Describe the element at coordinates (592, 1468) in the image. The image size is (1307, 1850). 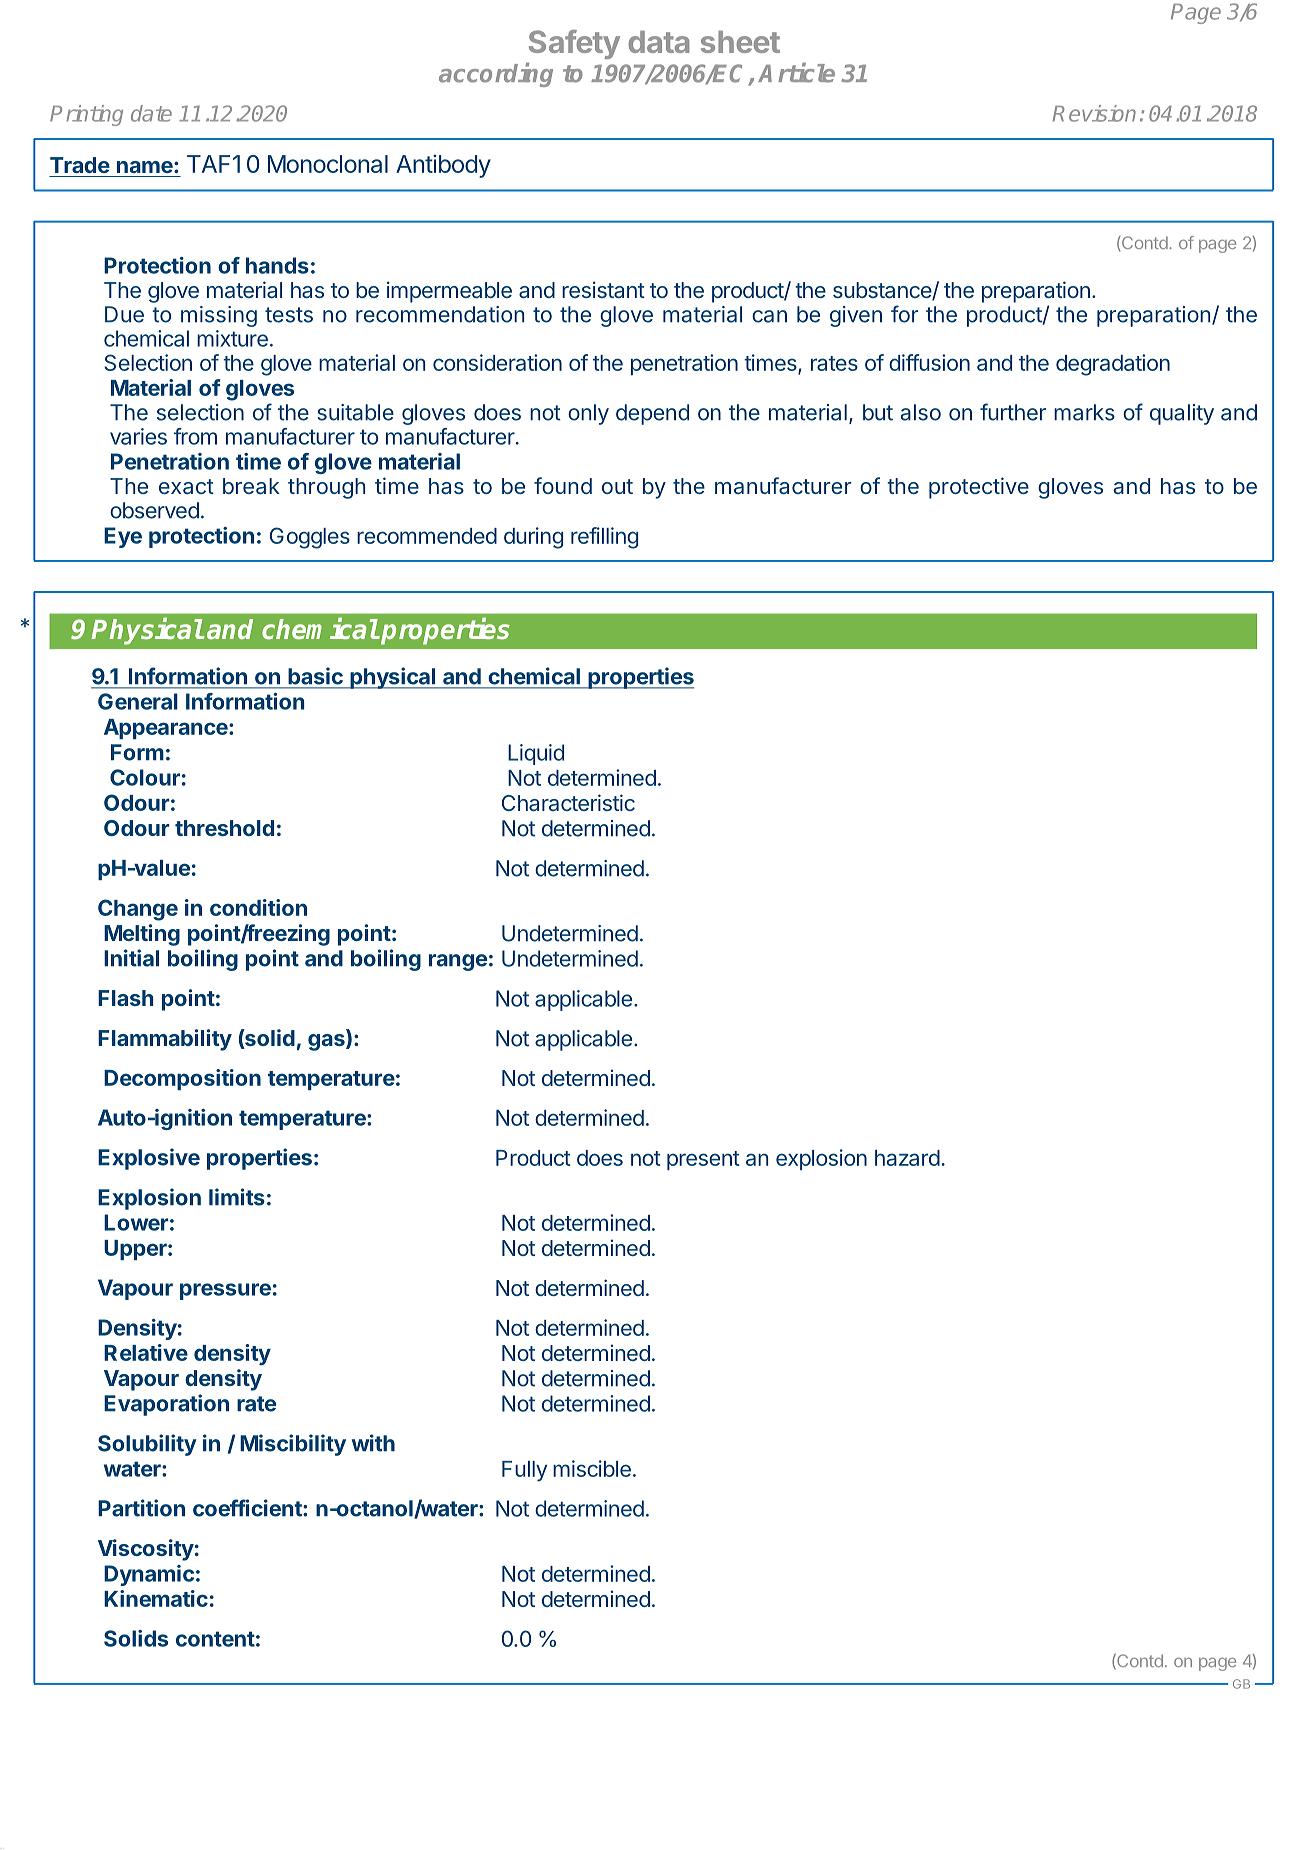
I see `miscible` at that location.
